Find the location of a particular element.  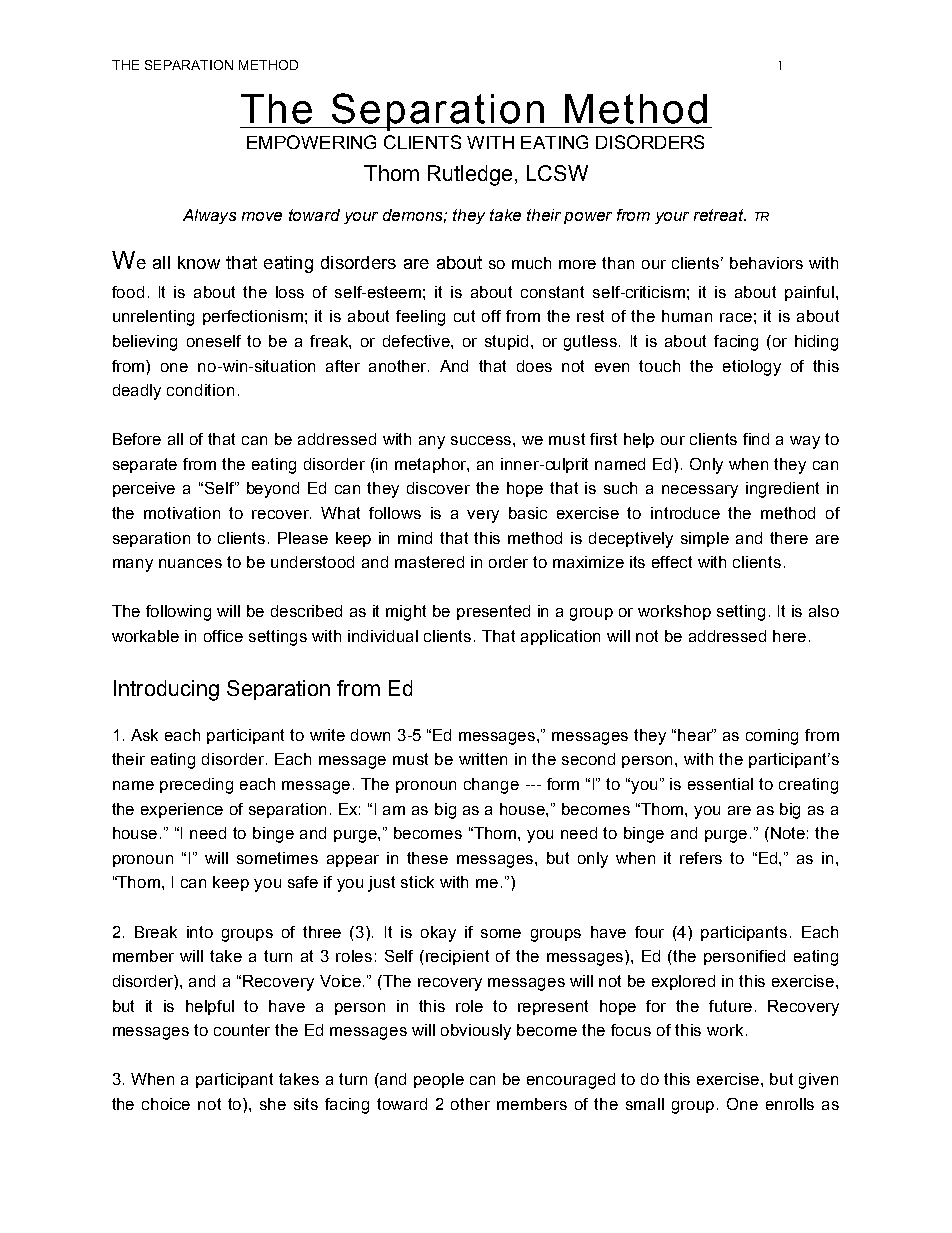

office is located at coordinates (223, 636).
